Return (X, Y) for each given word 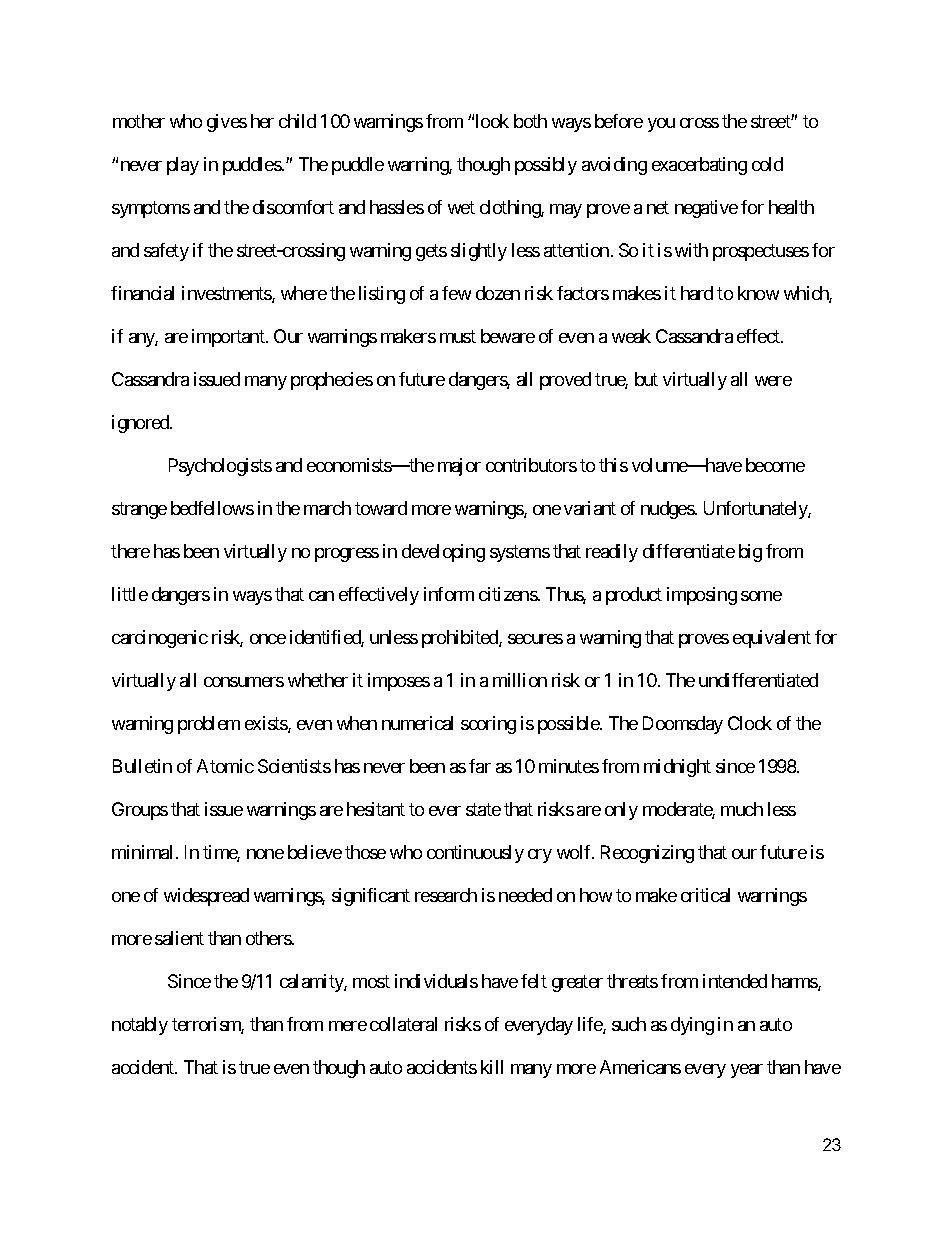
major (459, 467)
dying (692, 1026)
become (775, 465)
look (492, 121)
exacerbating (699, 166)
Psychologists (220, 467)
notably (140, 1026)
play (183, 166)
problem (209, 725)
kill (492, 1067)
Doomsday (683, 725)
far (480, 766)
